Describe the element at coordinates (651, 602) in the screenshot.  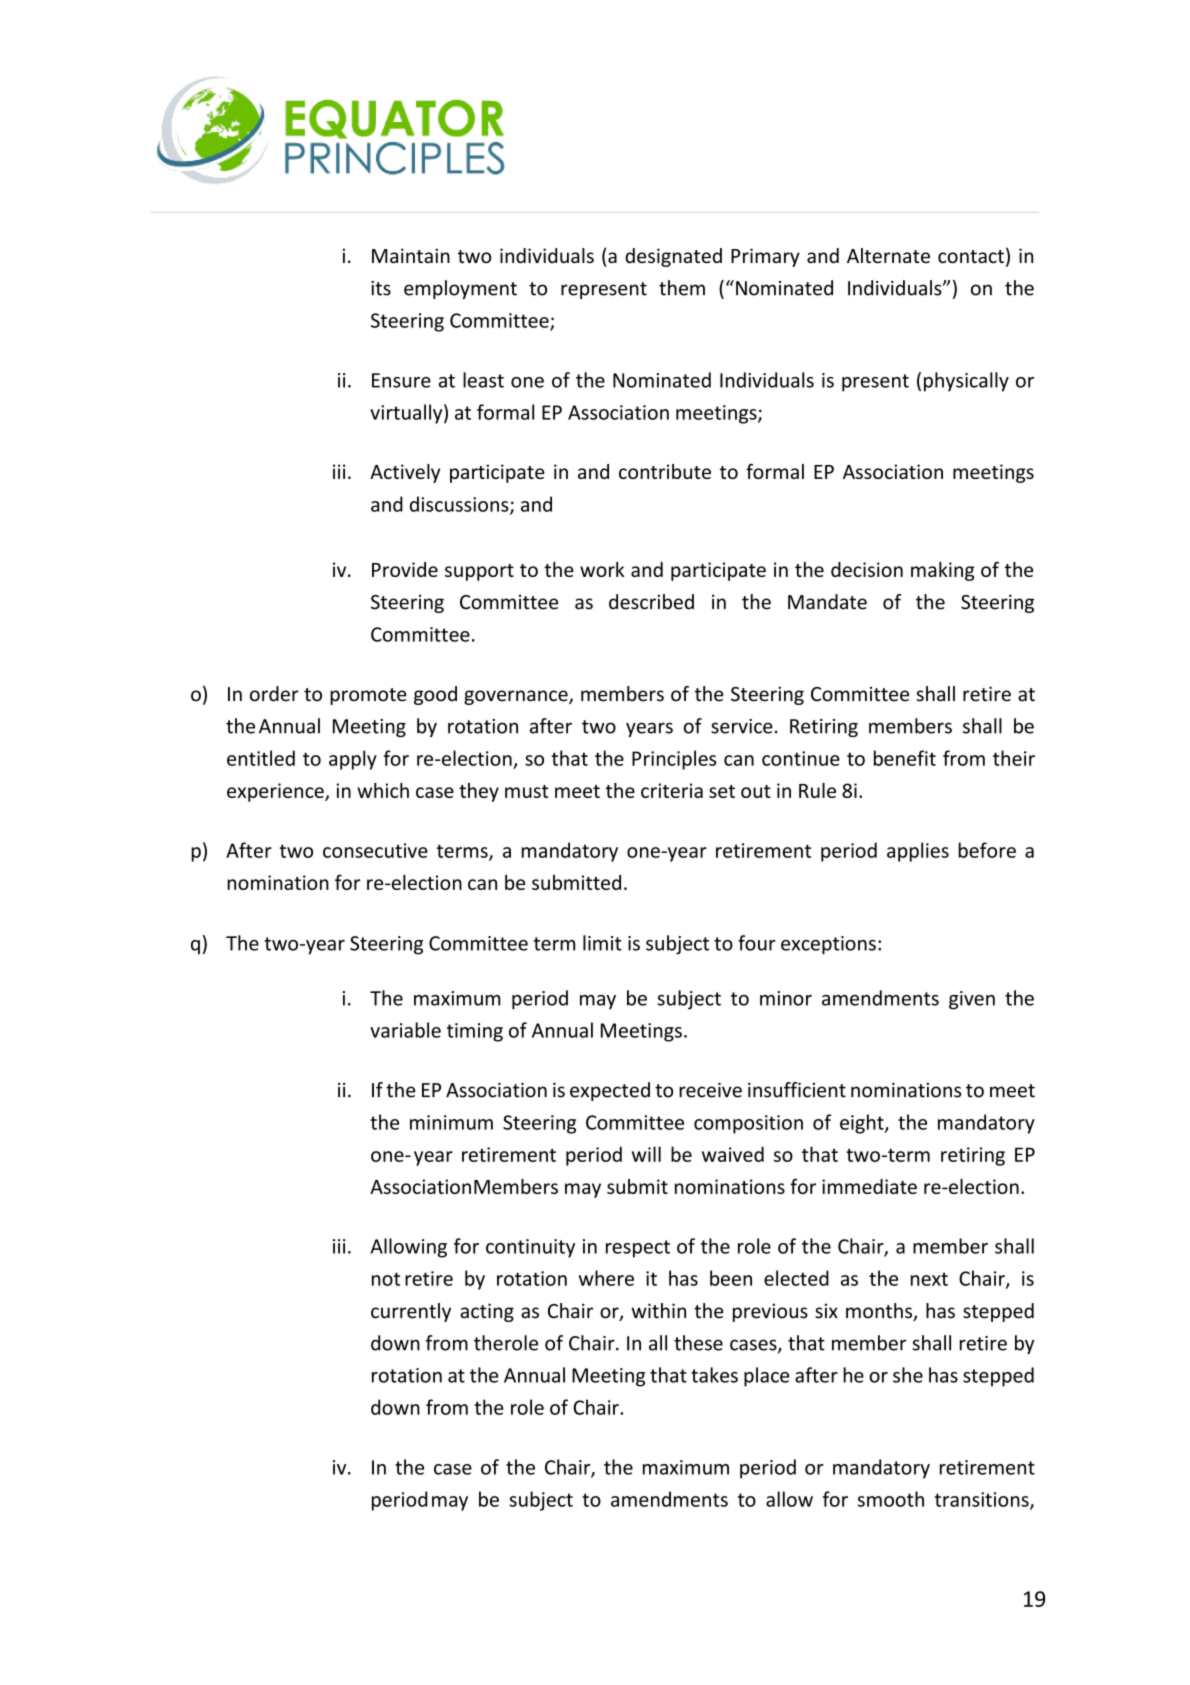
I see `described` at that location.
